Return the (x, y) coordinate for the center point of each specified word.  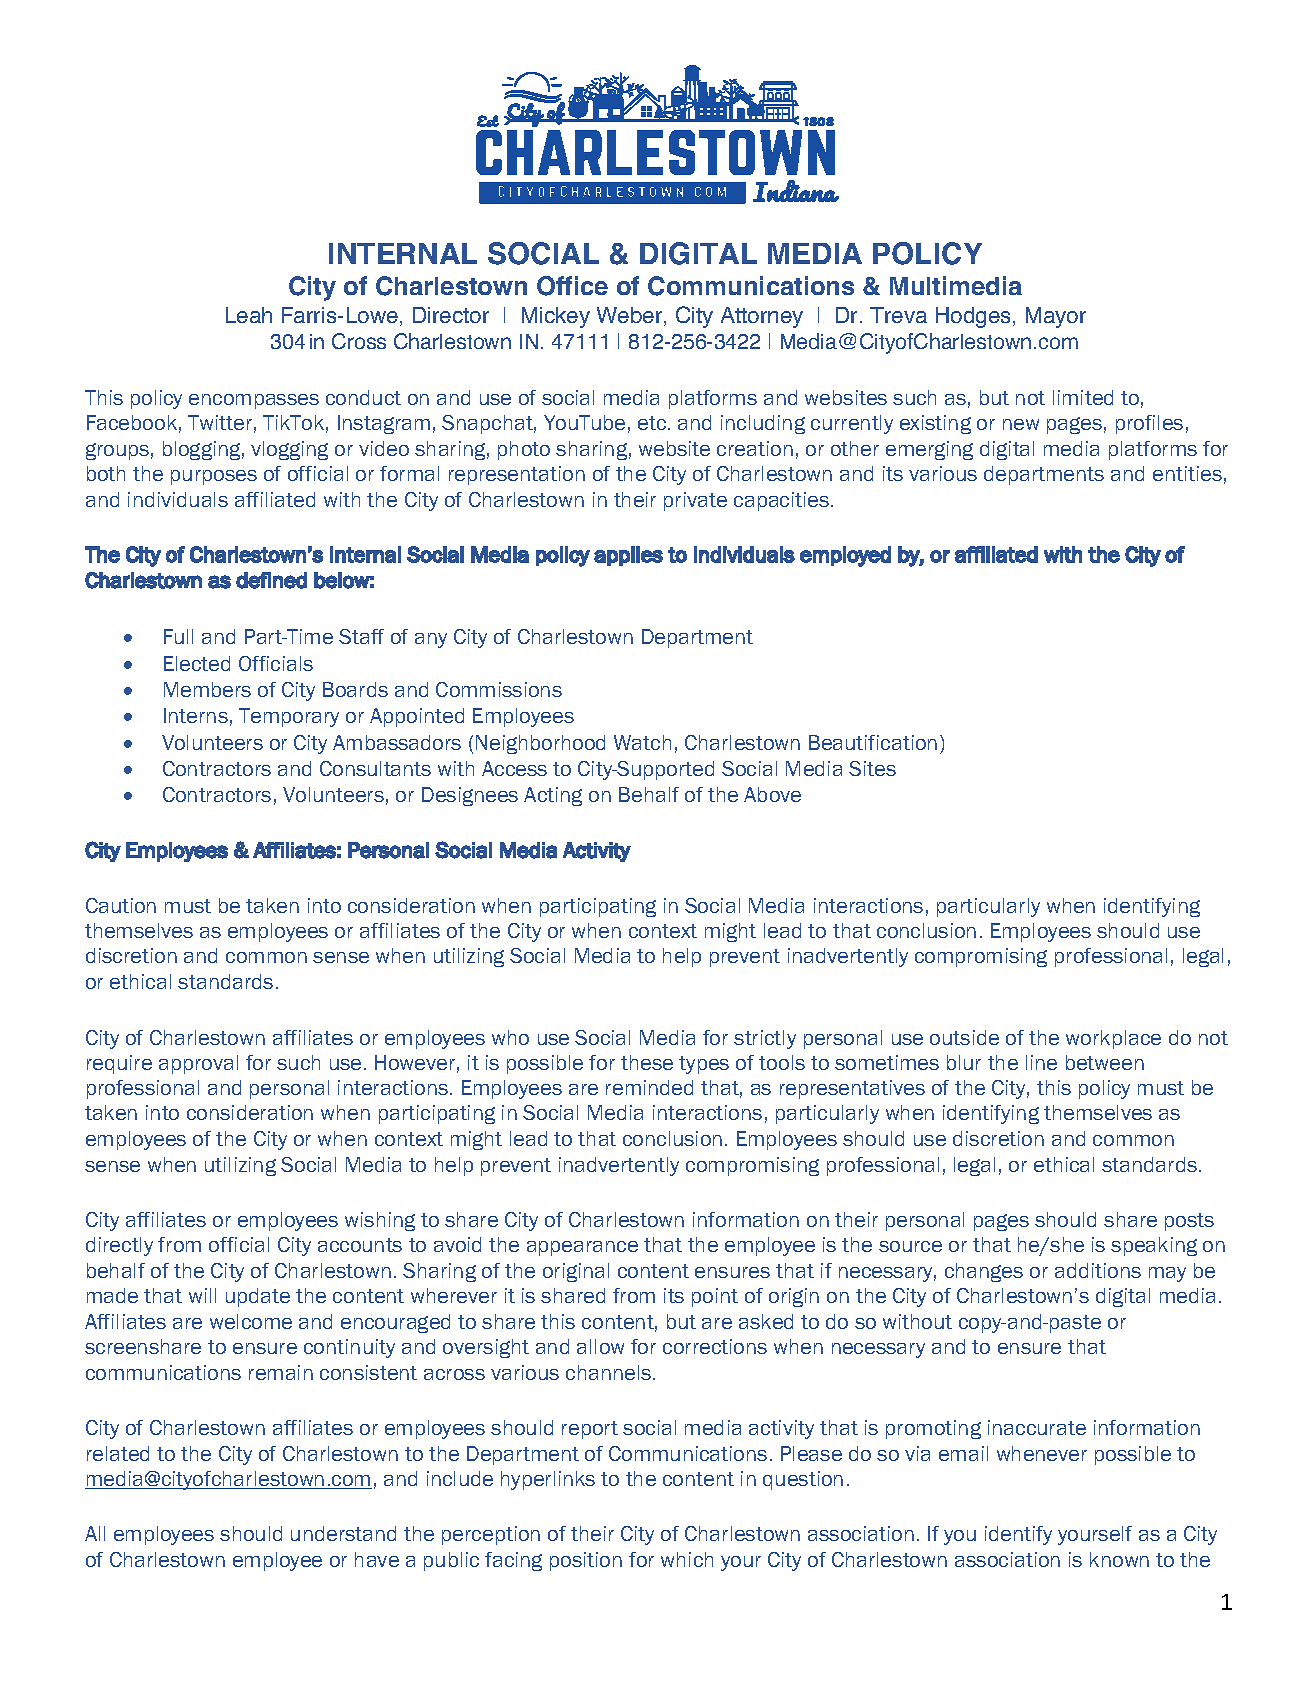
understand (343, 1533)
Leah (249, 315)
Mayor (1056, 317)
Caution (121, 905)
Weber (631, 316)
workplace (1113, 1039)
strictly (765, 1039)
